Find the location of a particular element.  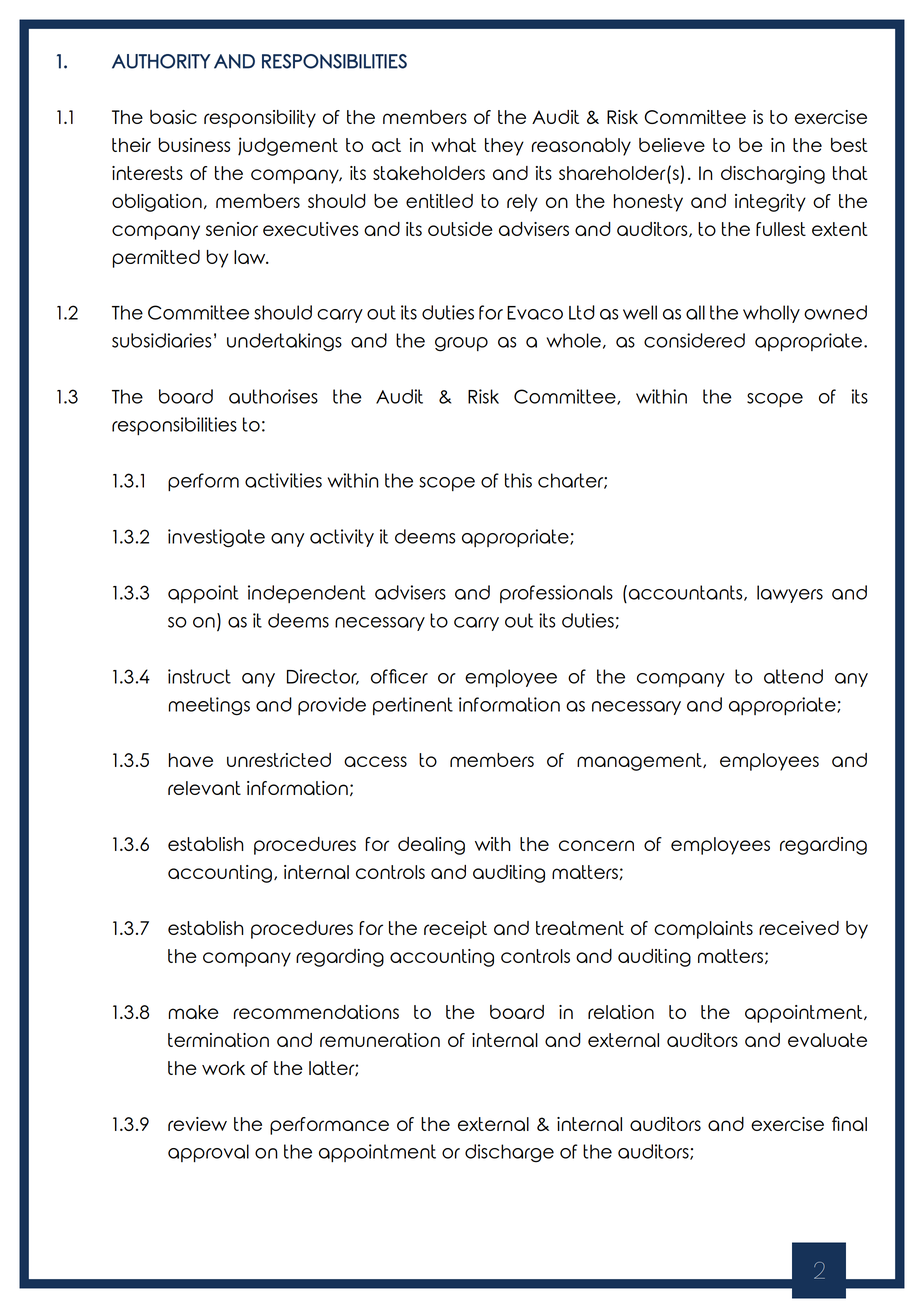

investigate is located at coordinates (216, 538).
